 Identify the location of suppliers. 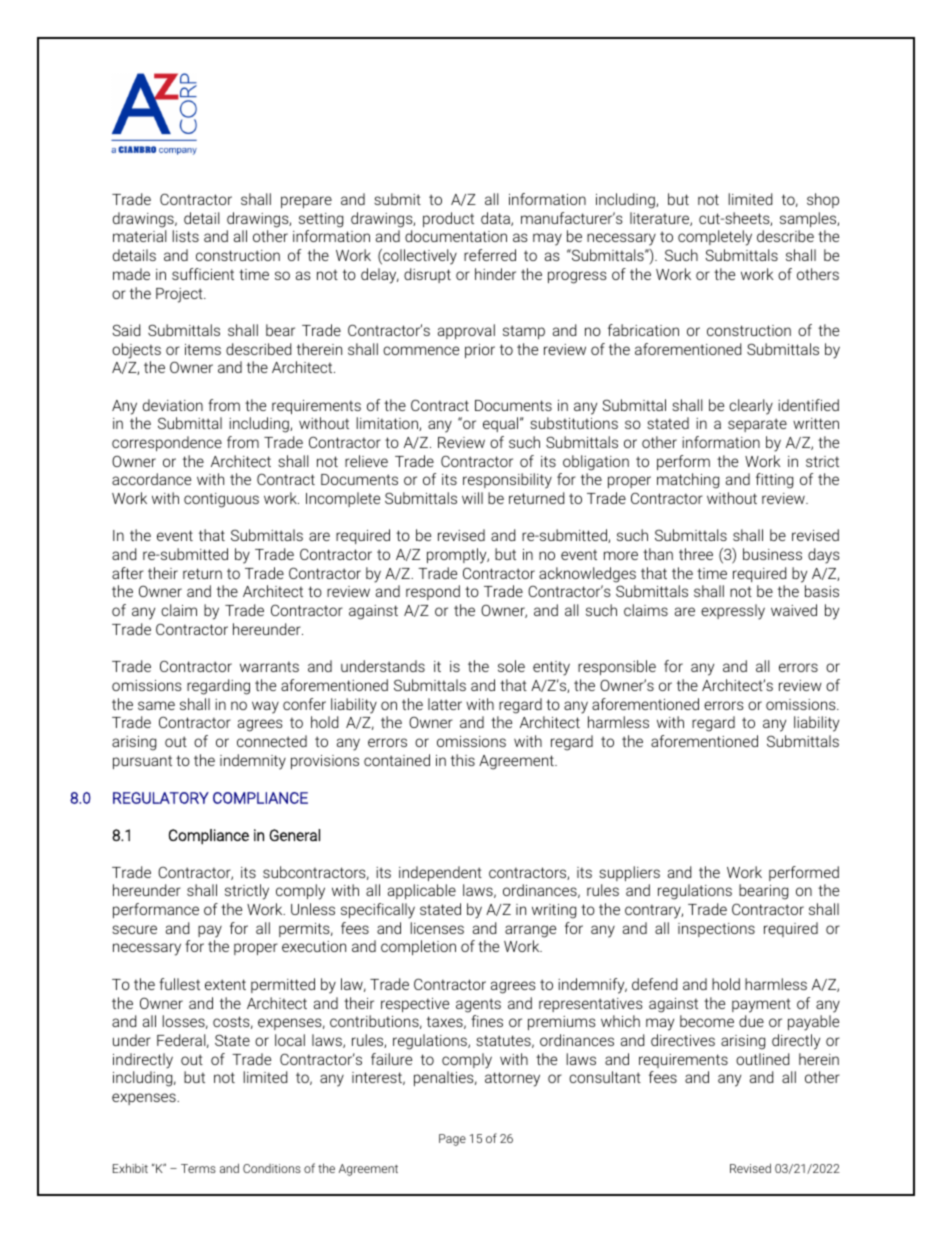
(629, 873).
